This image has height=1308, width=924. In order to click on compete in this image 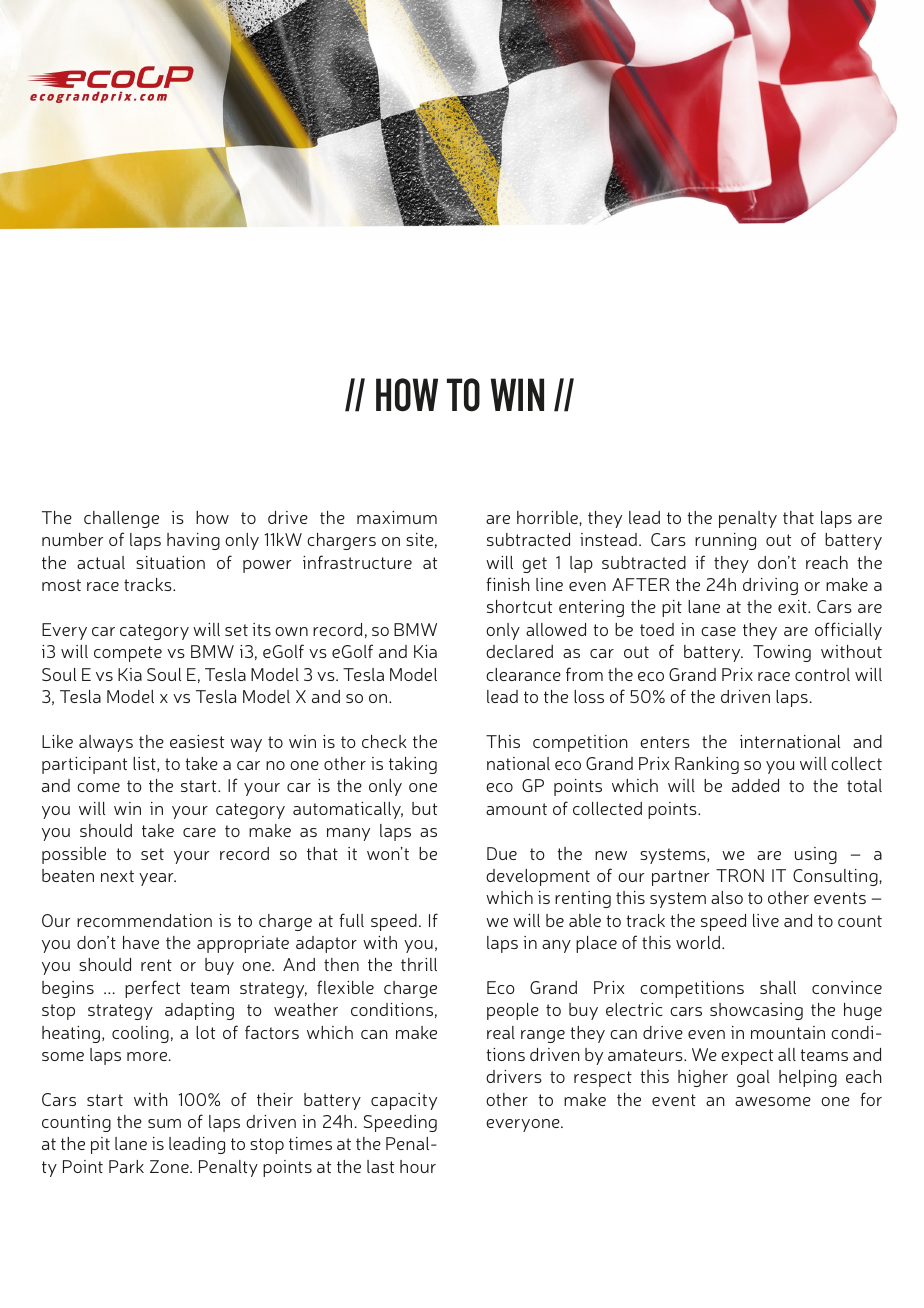, I will do `click(128, 654)`.
